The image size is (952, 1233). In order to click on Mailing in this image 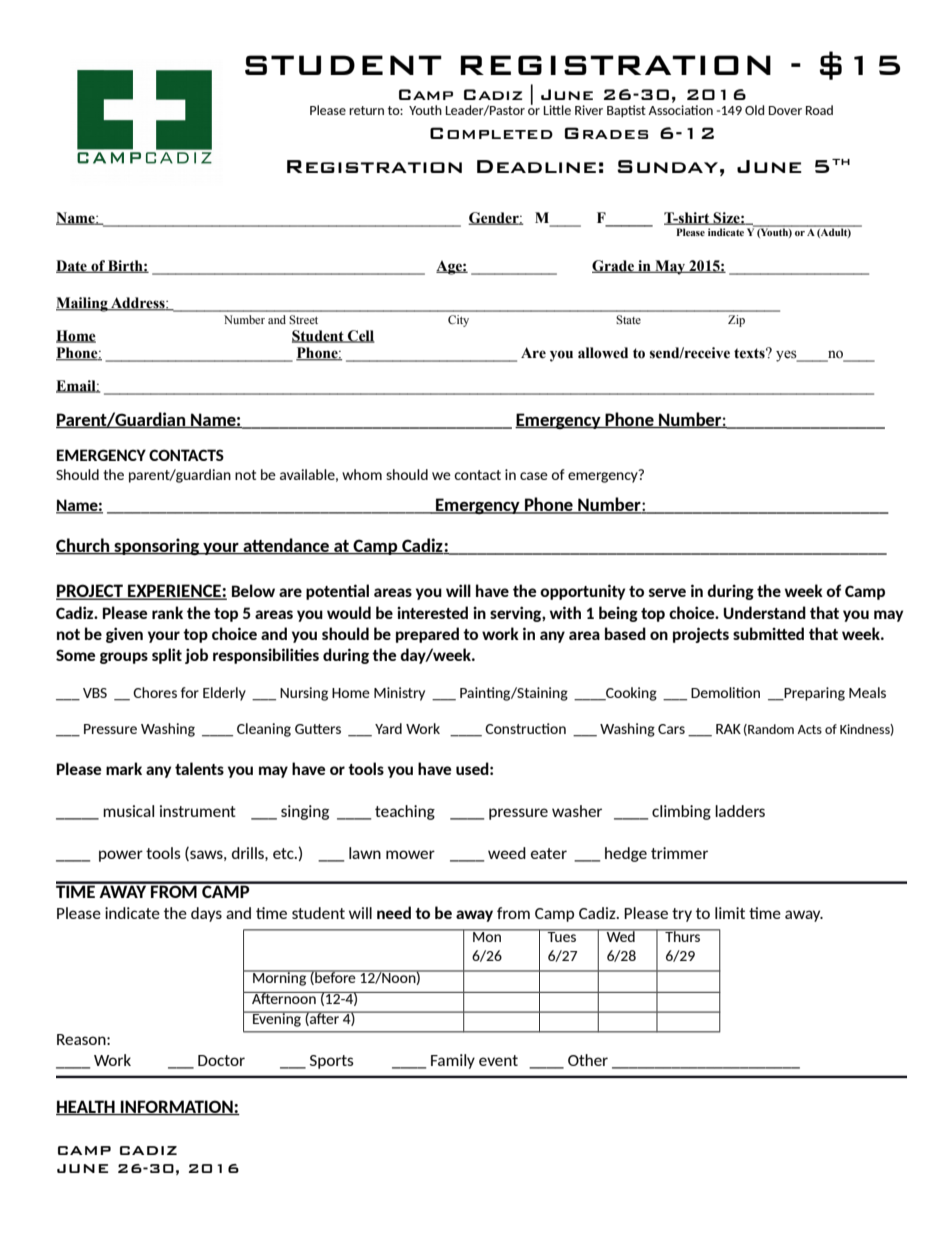, I will do `click(83, 304)`.
